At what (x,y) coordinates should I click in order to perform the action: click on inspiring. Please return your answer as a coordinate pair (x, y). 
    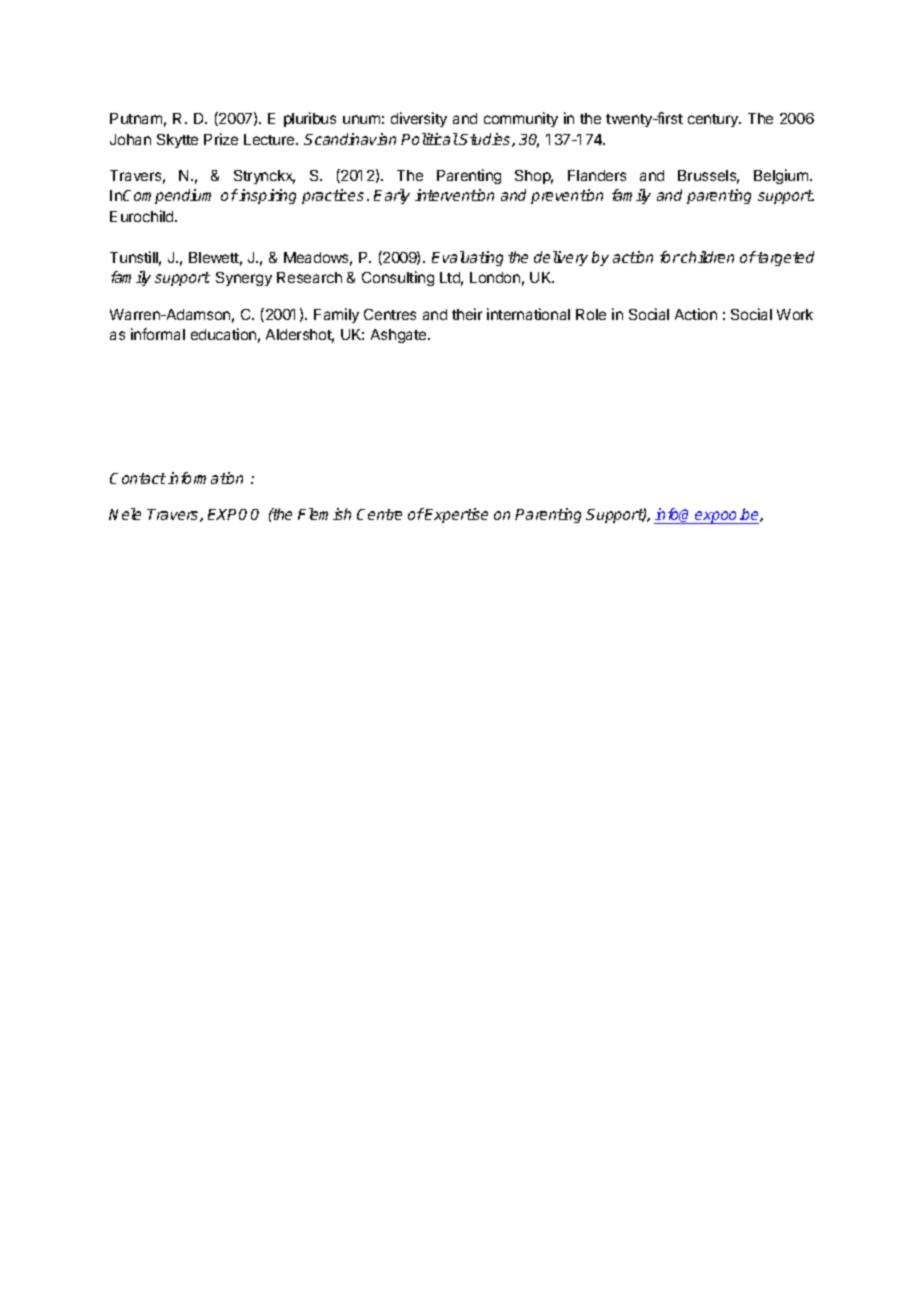
    Looking at the image, I should click on (267, 196).
